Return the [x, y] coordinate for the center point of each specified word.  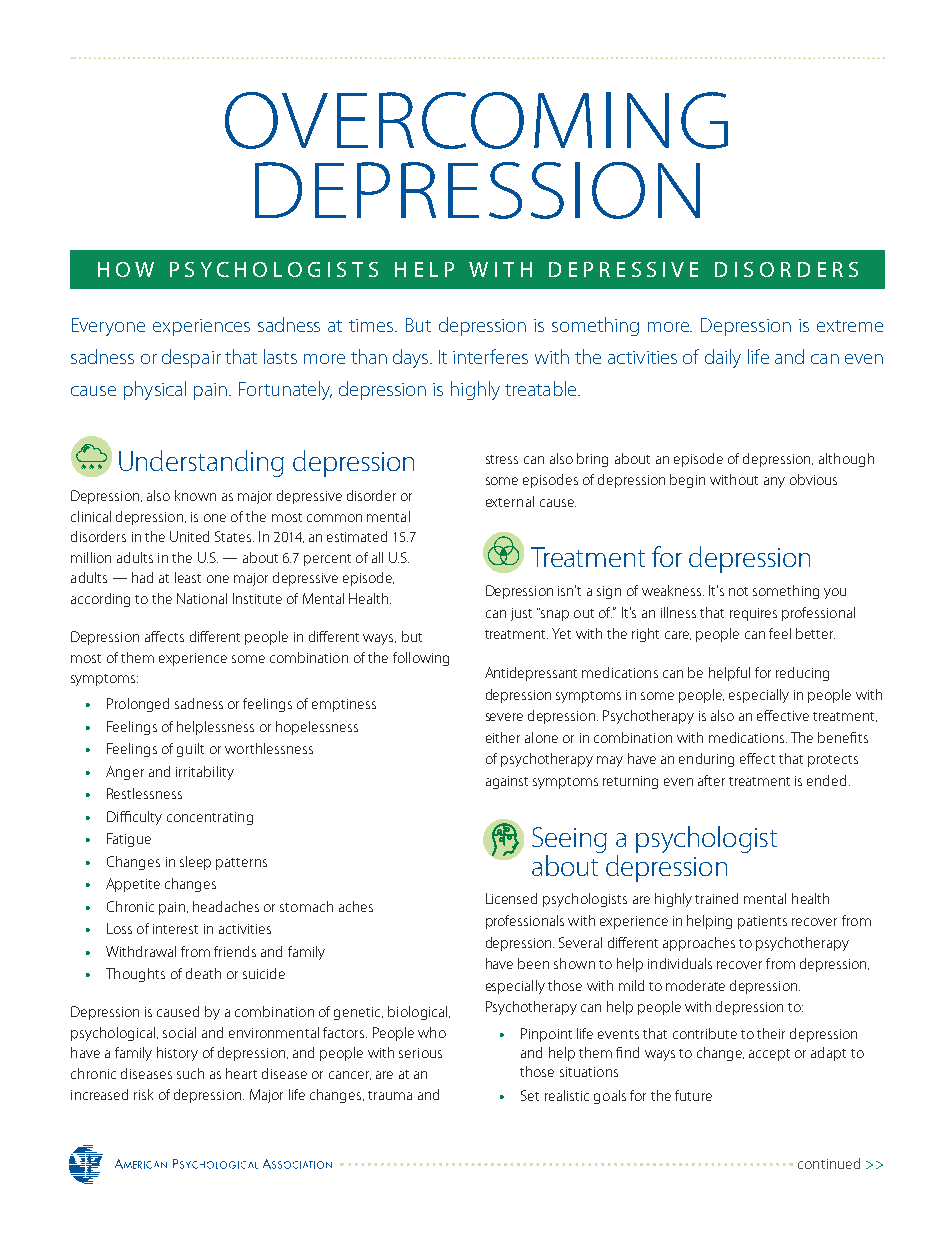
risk [143, 1094]
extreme [850, 326]
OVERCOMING [476, 120]
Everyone [108, 327]
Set [530, 1095]
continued [829, 1163]
